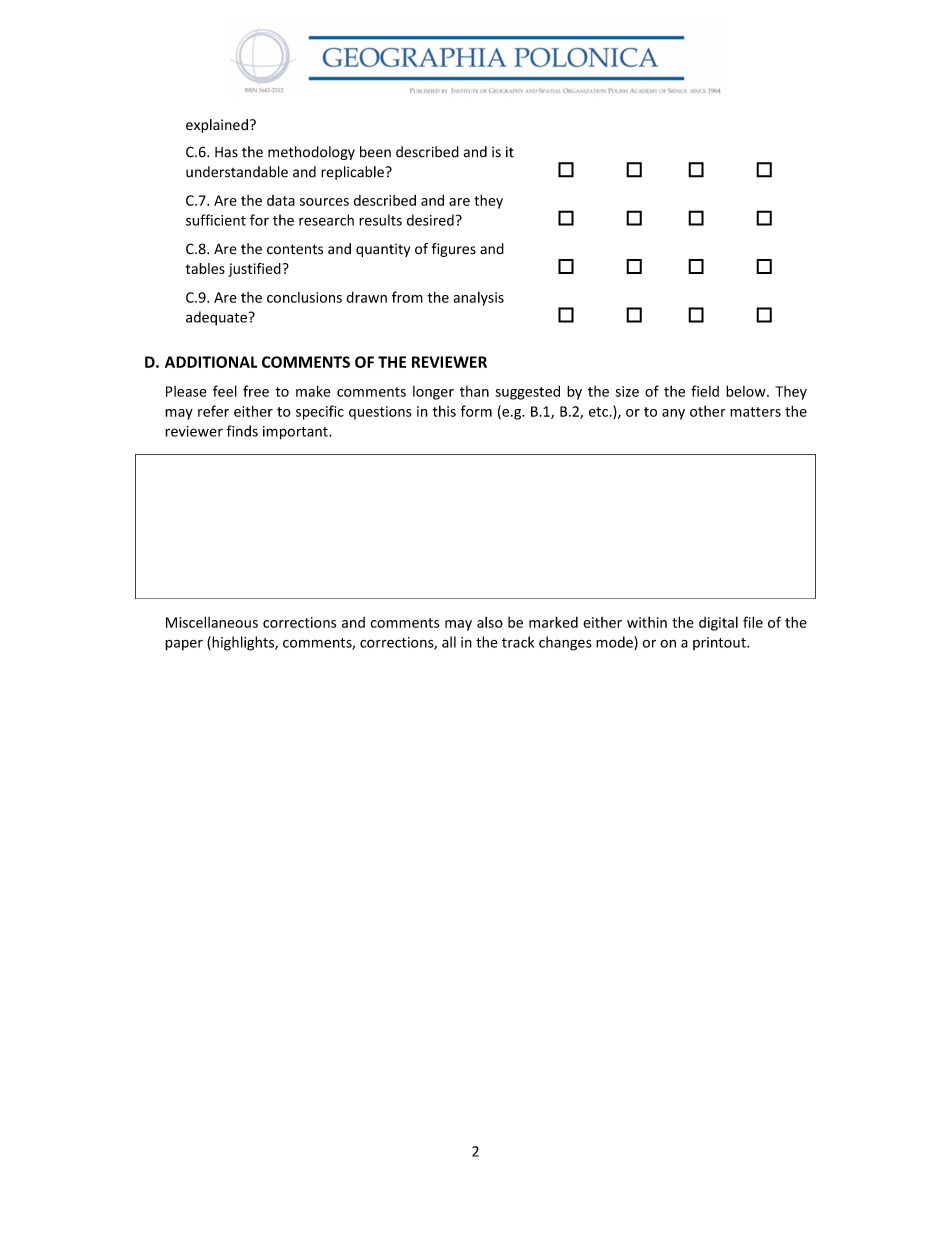  Describe the element at coordinates (478, 298) in the page. I see `analysis` at that location.
